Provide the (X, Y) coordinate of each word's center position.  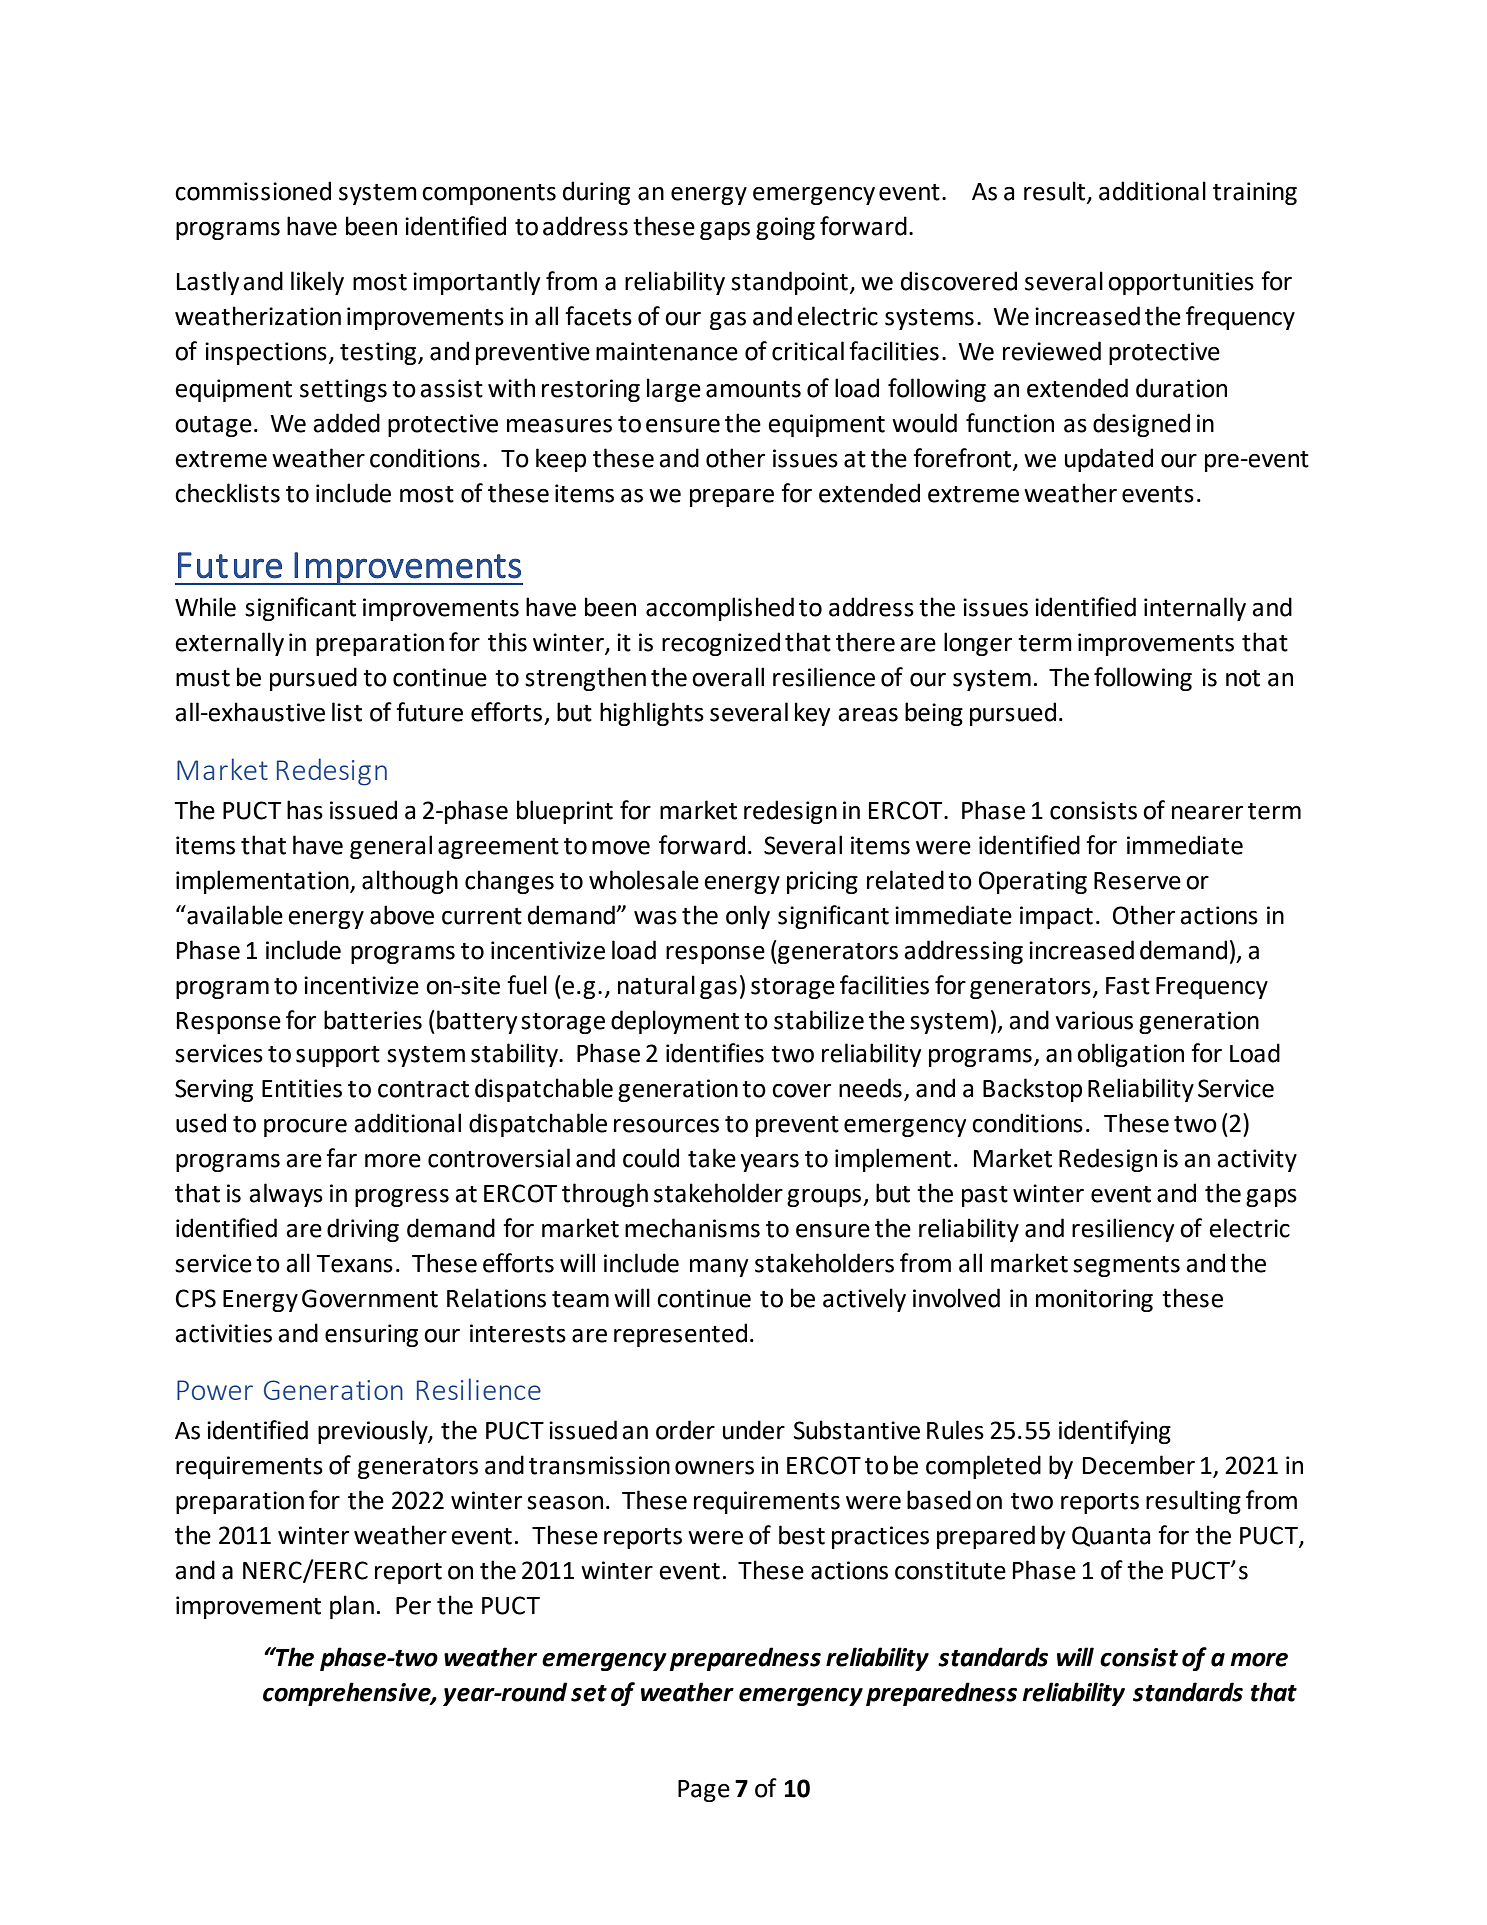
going (785, 228)
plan (352, 1607)
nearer (1207, 813)
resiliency (1123, 1230)
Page (704, 1791)
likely (317, 283)
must (203, 678)
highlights (652, 714)
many (719, 1268)
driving (363, 1230)
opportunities (1181, 283)
